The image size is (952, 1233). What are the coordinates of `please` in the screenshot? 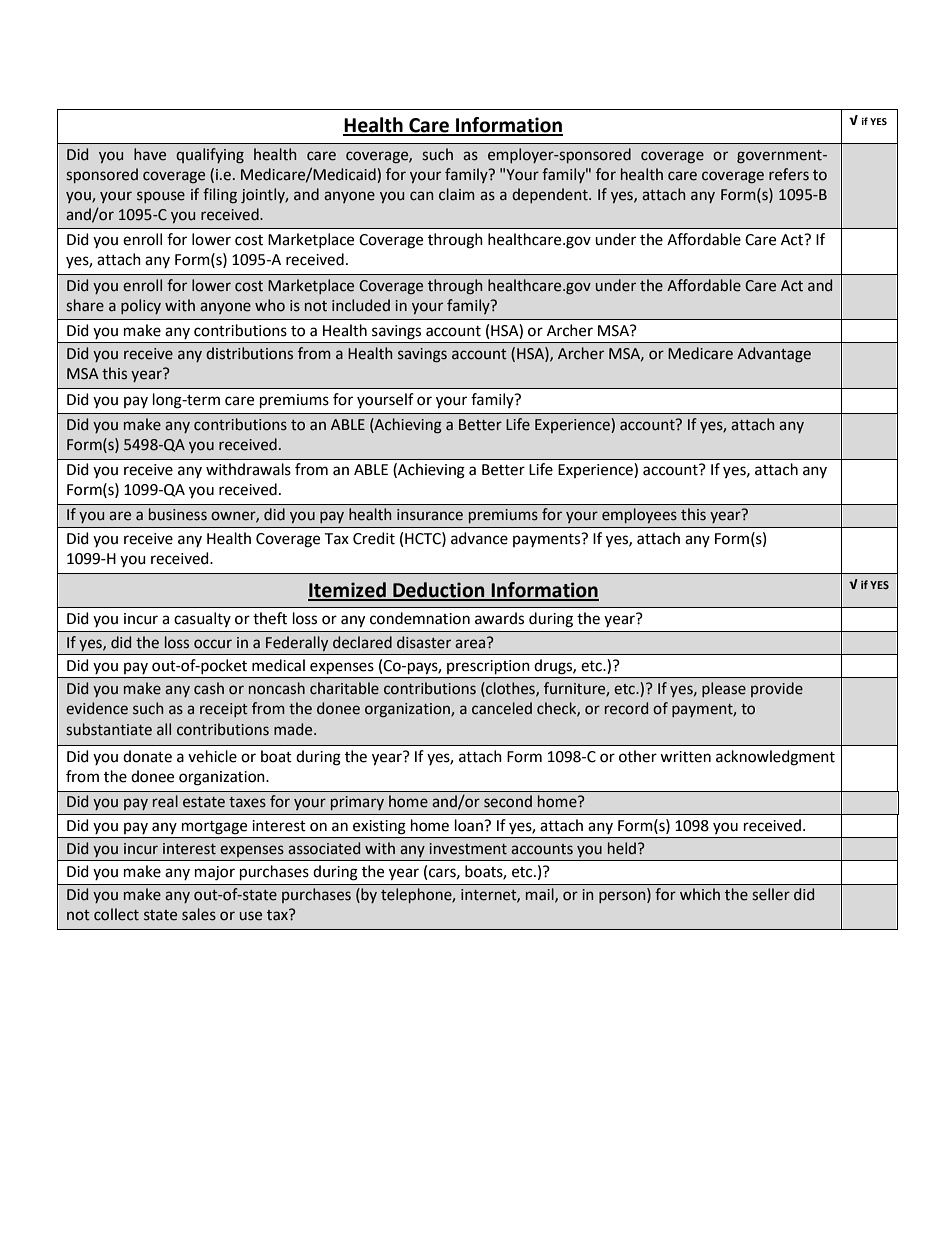 It's located at (724, 689).
